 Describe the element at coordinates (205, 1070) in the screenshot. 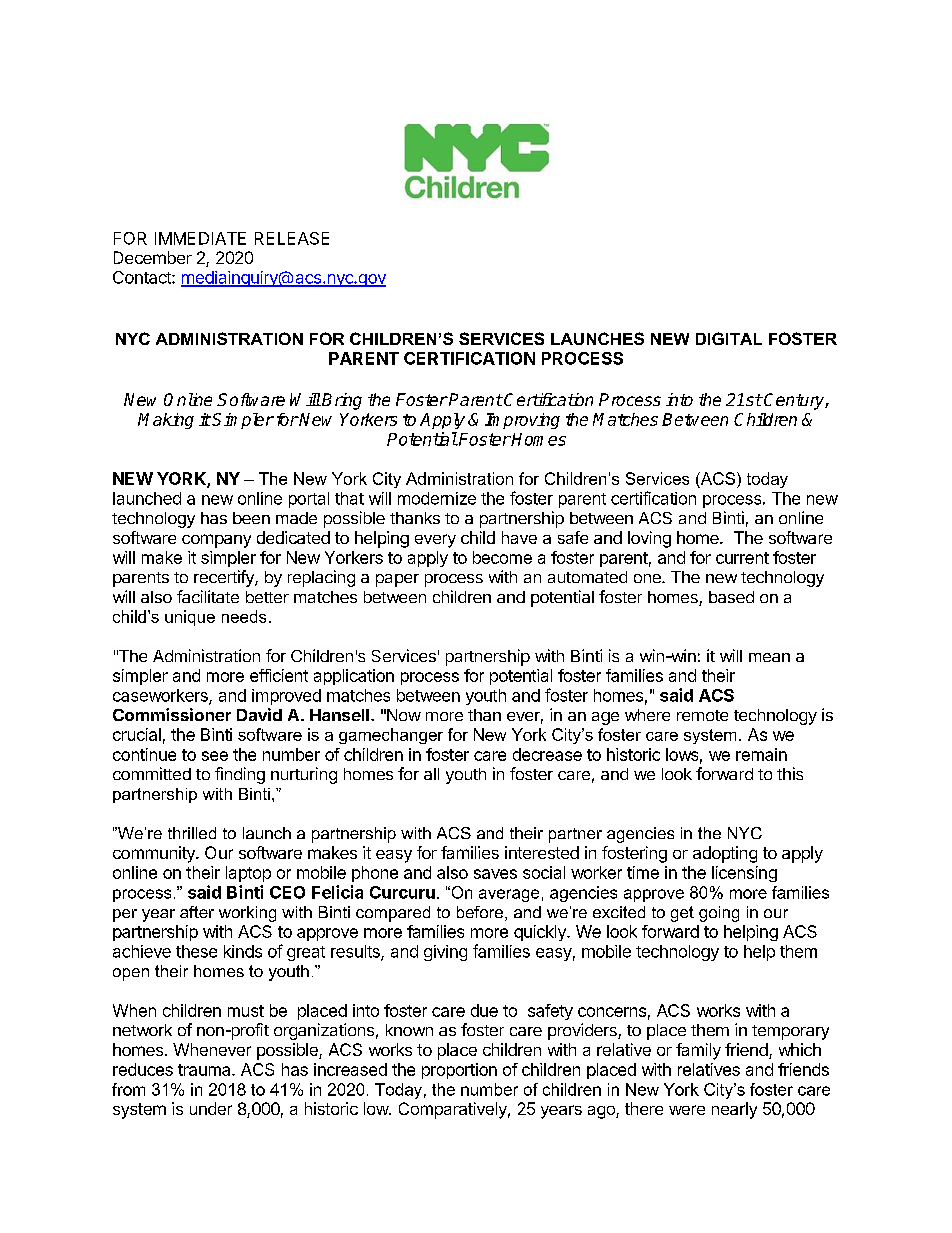

I see `trauma` at that location.
